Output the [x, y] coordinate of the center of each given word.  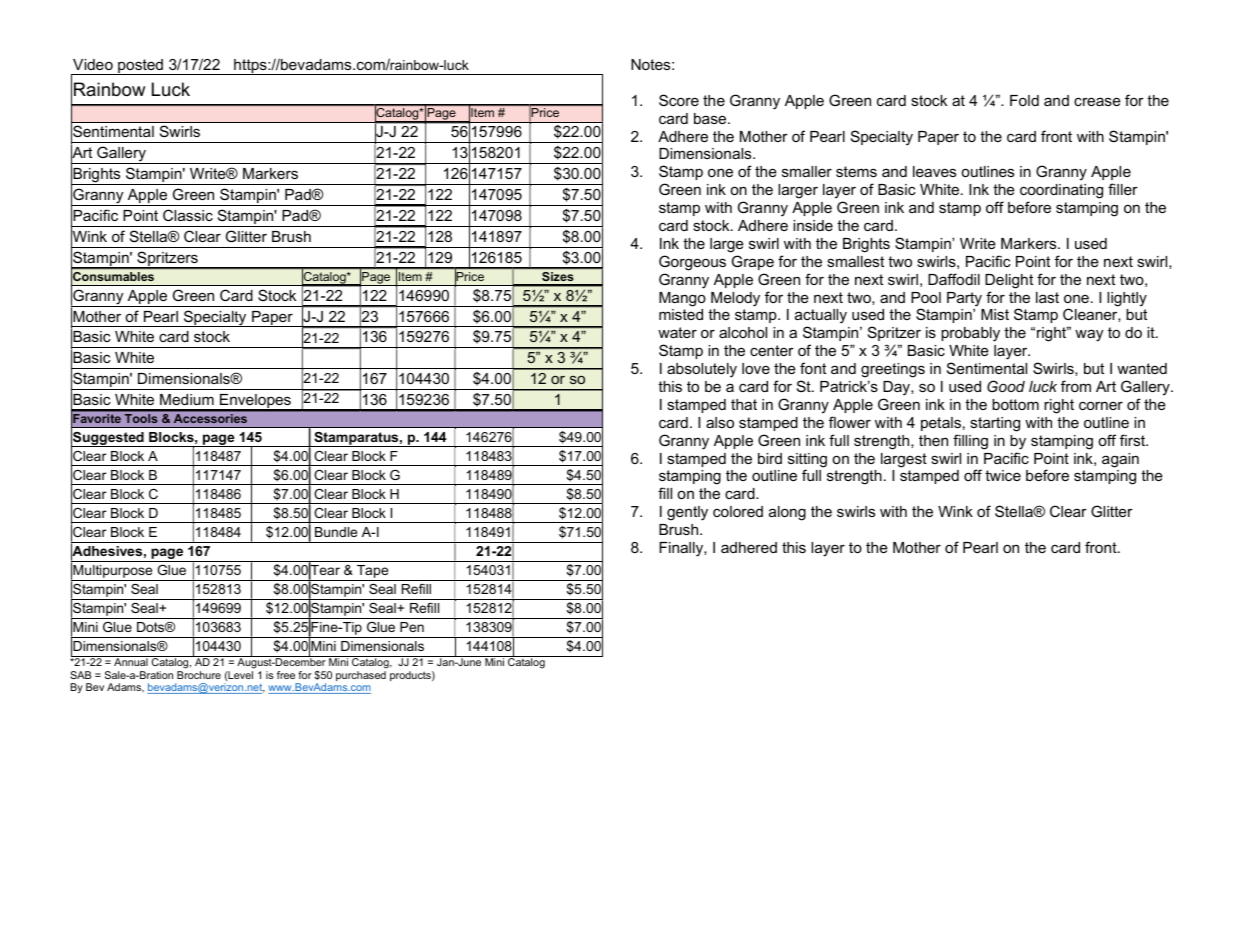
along [787, 513]
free [286, 675]
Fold [1024, 100]
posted [140, 67]
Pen [412, 627]
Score [679, 100]
